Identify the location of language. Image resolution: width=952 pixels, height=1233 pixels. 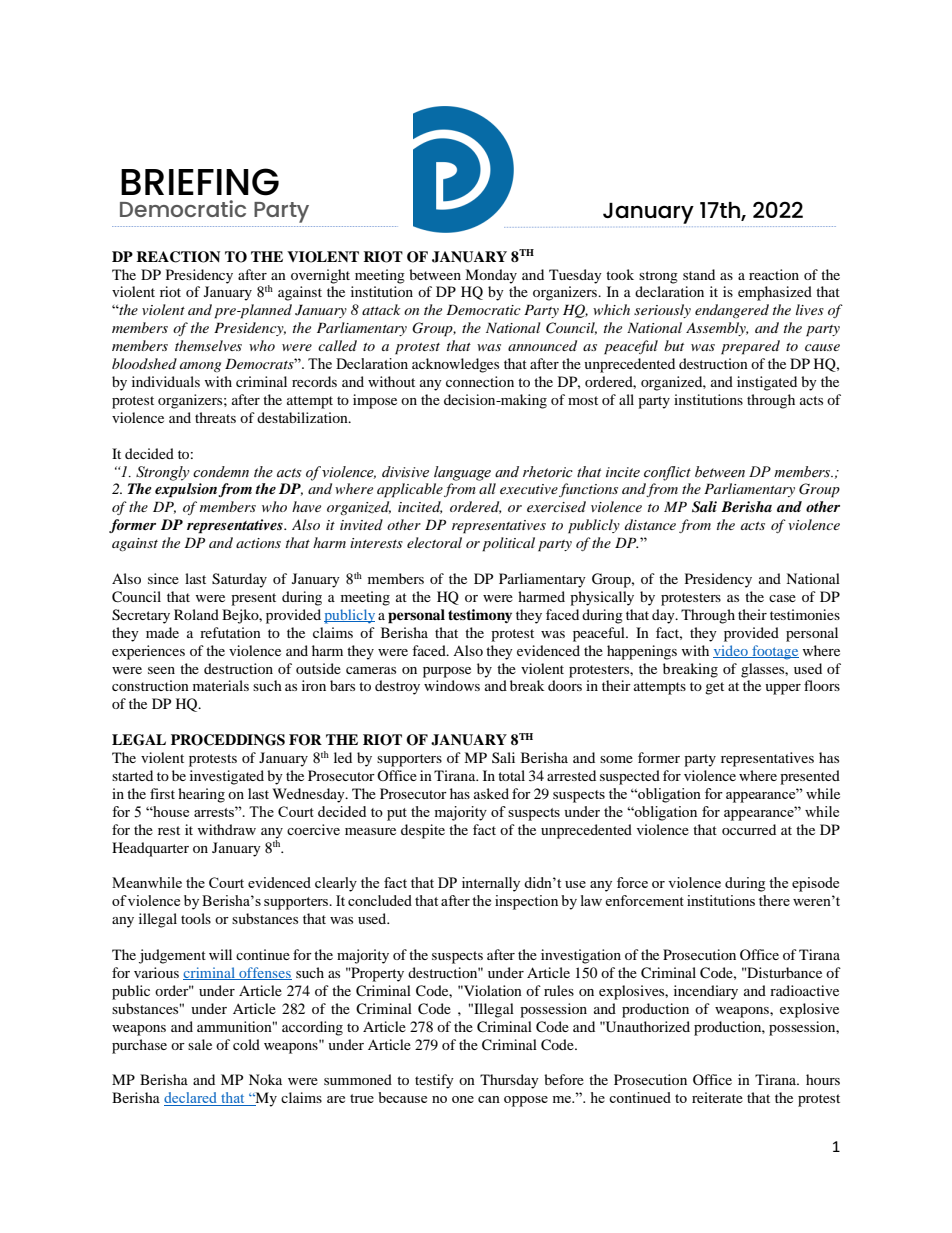
(462, 473).
